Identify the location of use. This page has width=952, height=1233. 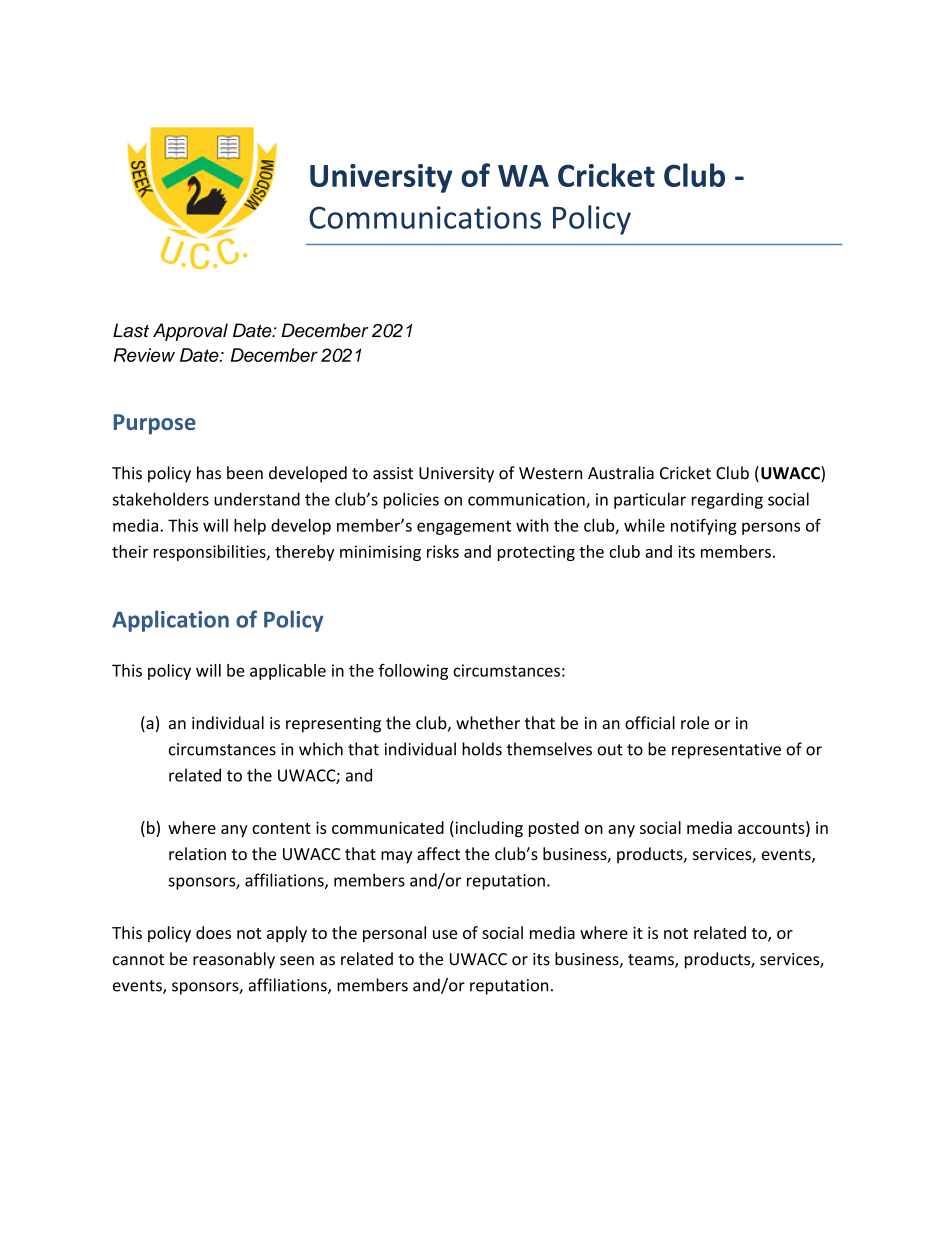
(445, 934).
